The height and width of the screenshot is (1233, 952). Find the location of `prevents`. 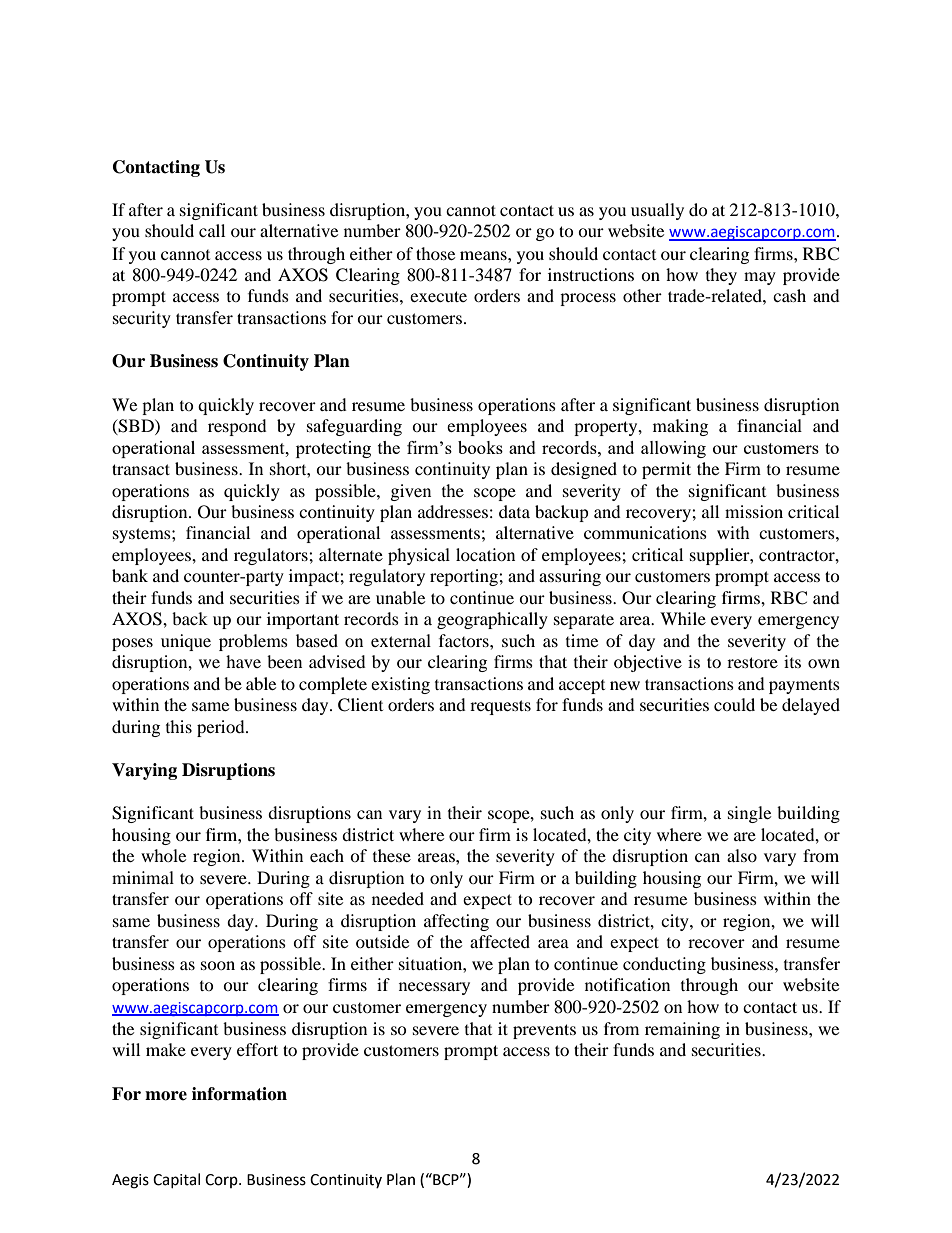

prevents is located at coordinates (544, 1031).
